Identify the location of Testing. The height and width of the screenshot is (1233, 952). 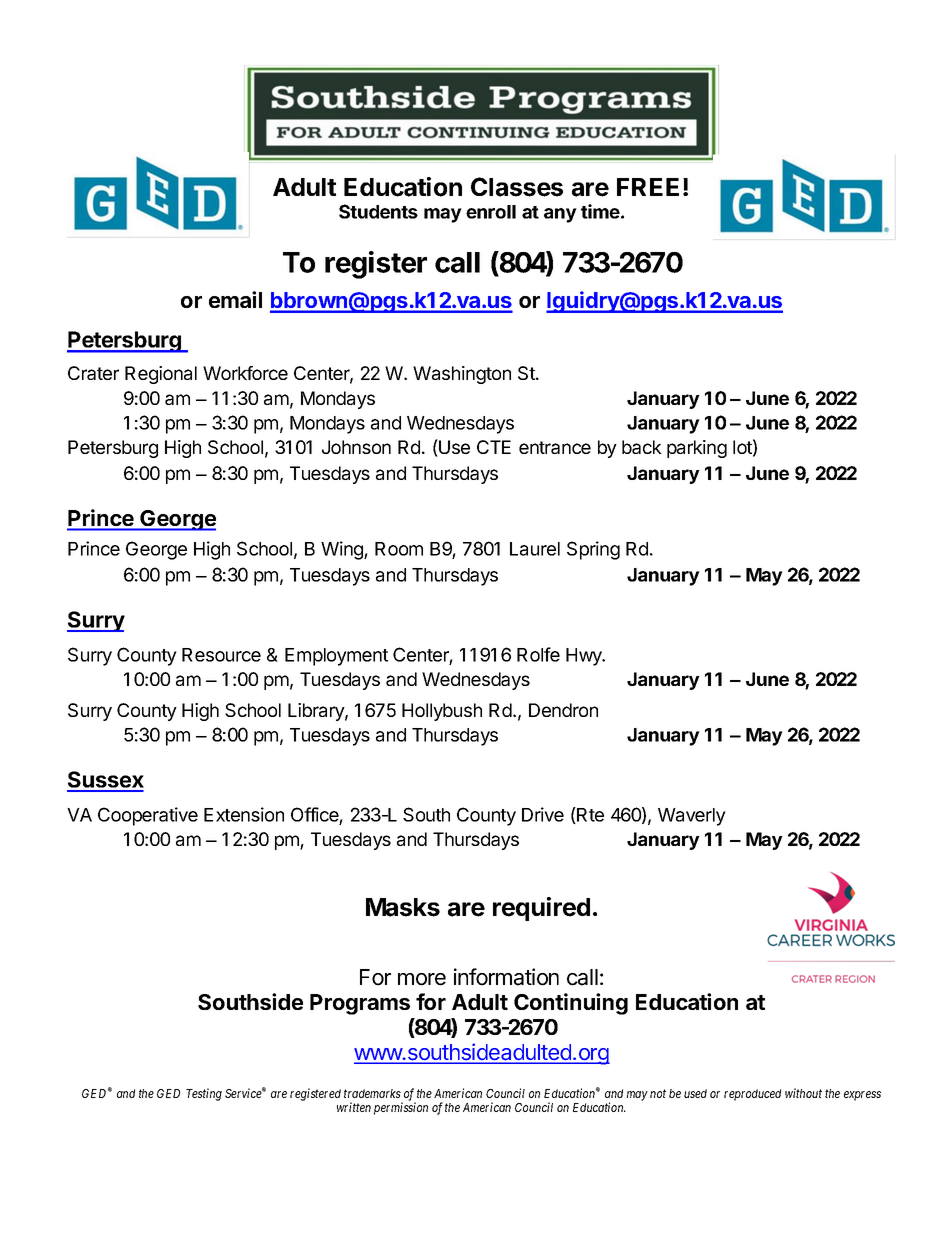
(204, 1094).
